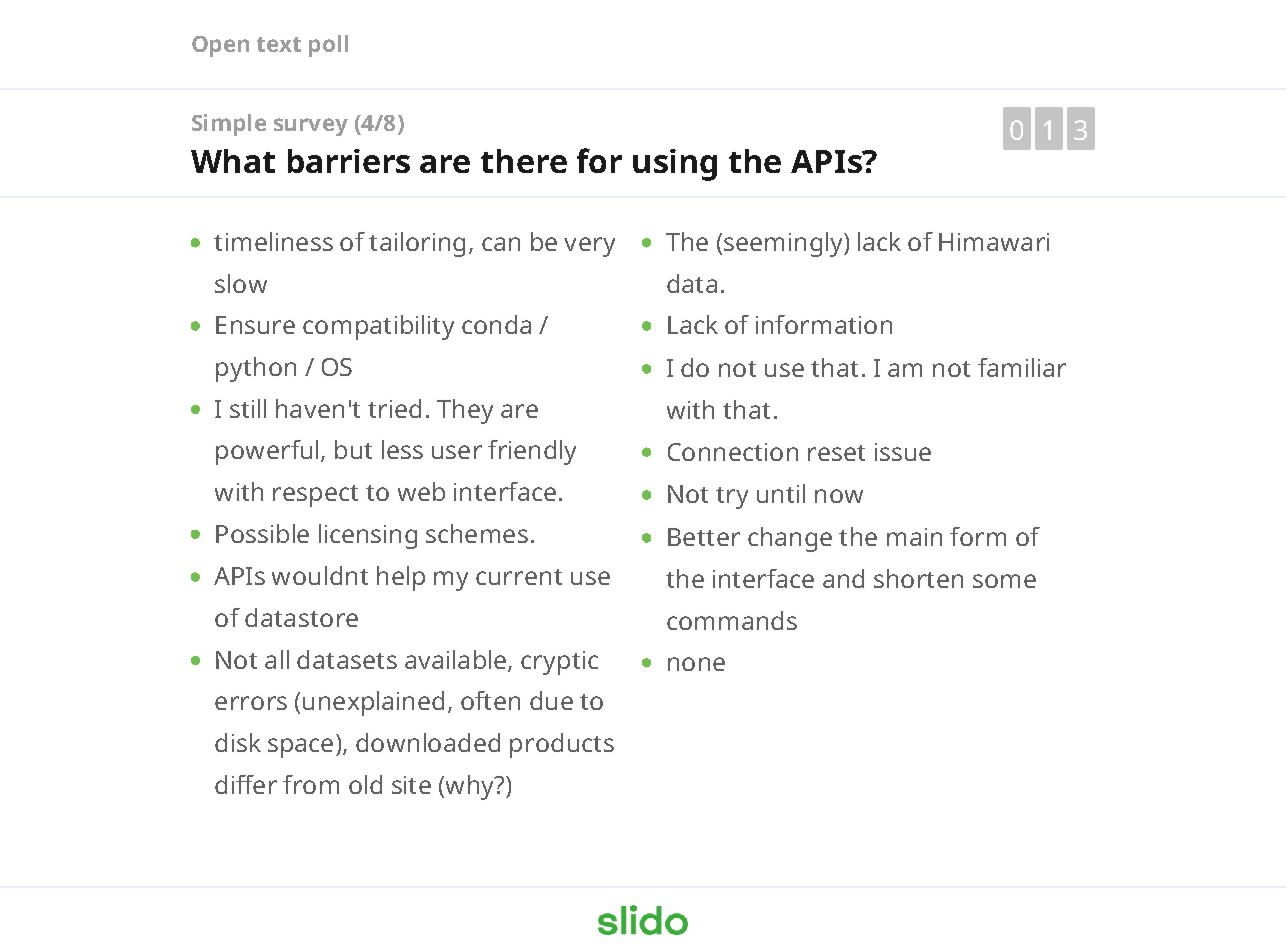 Image resolution: width=1286 pixels, height=952 pixels. I want to click on poll, so click(328, 46).
